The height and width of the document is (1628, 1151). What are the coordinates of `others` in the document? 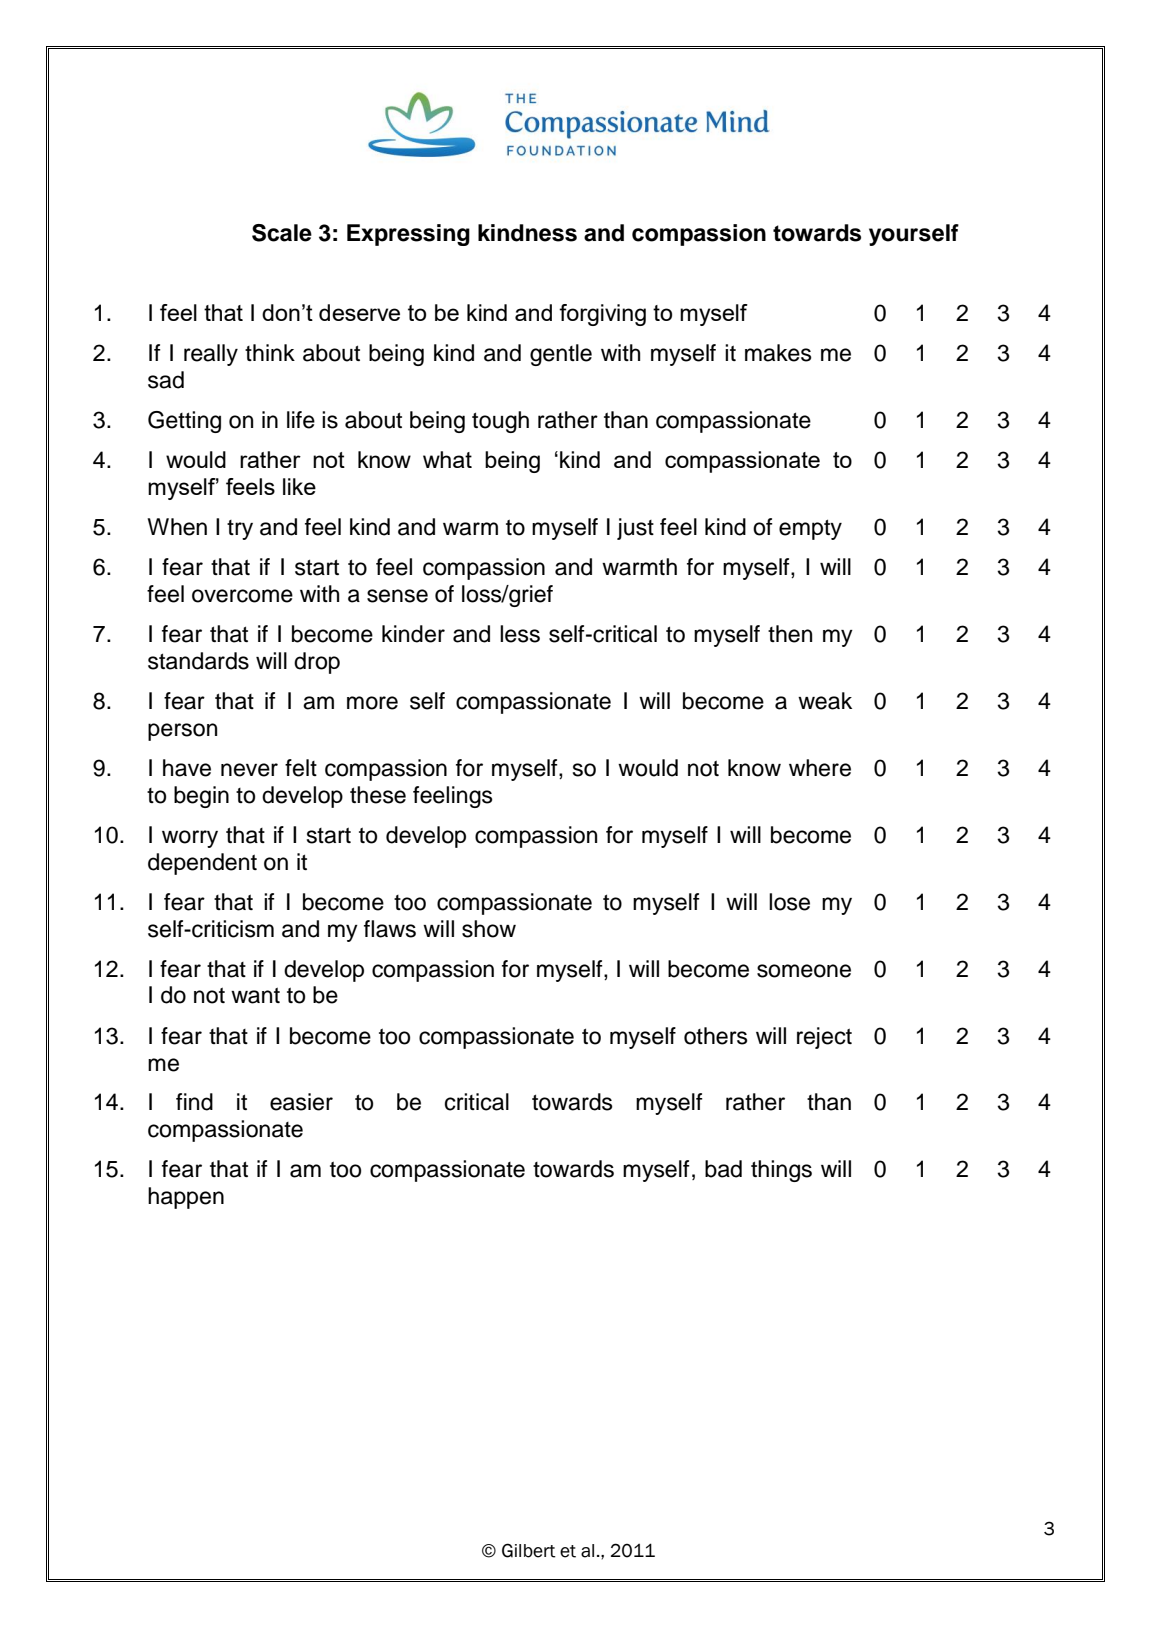 It's located at (716, 1036).
